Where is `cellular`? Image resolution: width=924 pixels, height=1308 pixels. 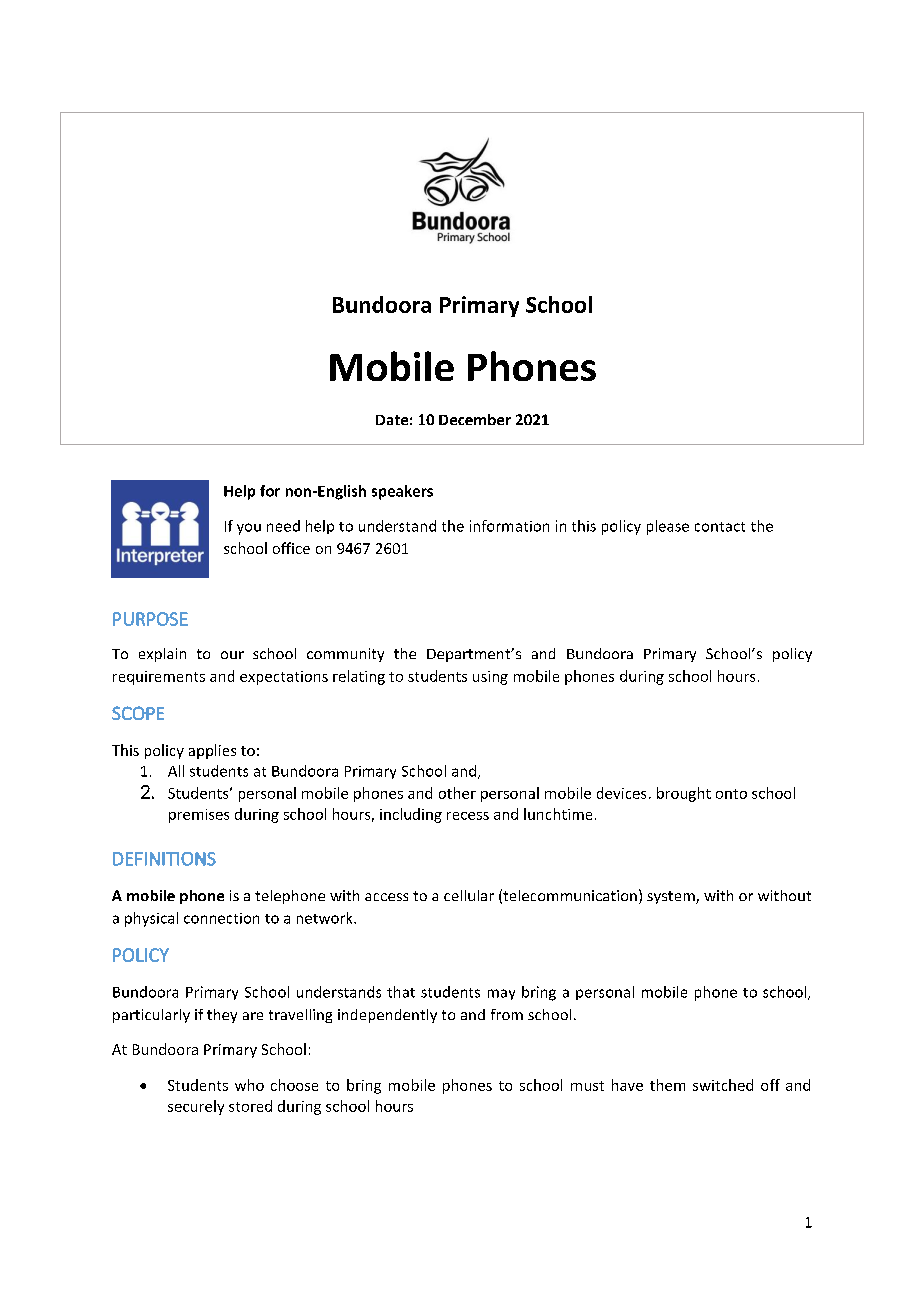 cellular is located at coordinates (469, 895).
